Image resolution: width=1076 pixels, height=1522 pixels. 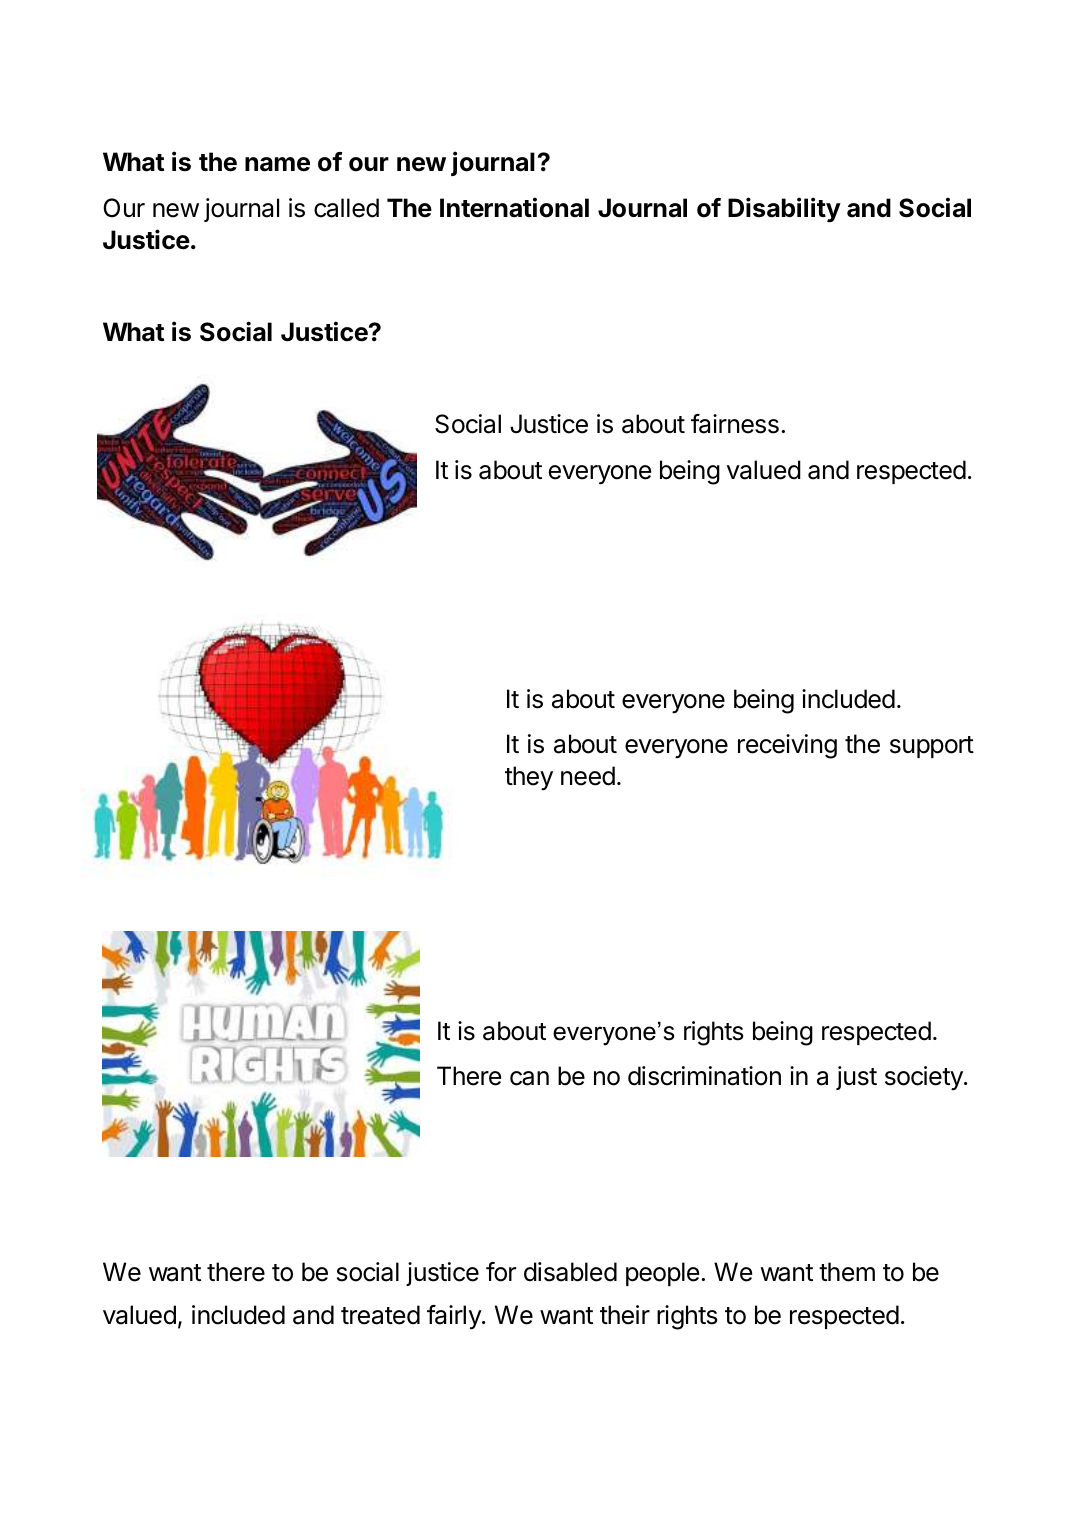 I want to click on treated, so click(x=380, y=1315).
